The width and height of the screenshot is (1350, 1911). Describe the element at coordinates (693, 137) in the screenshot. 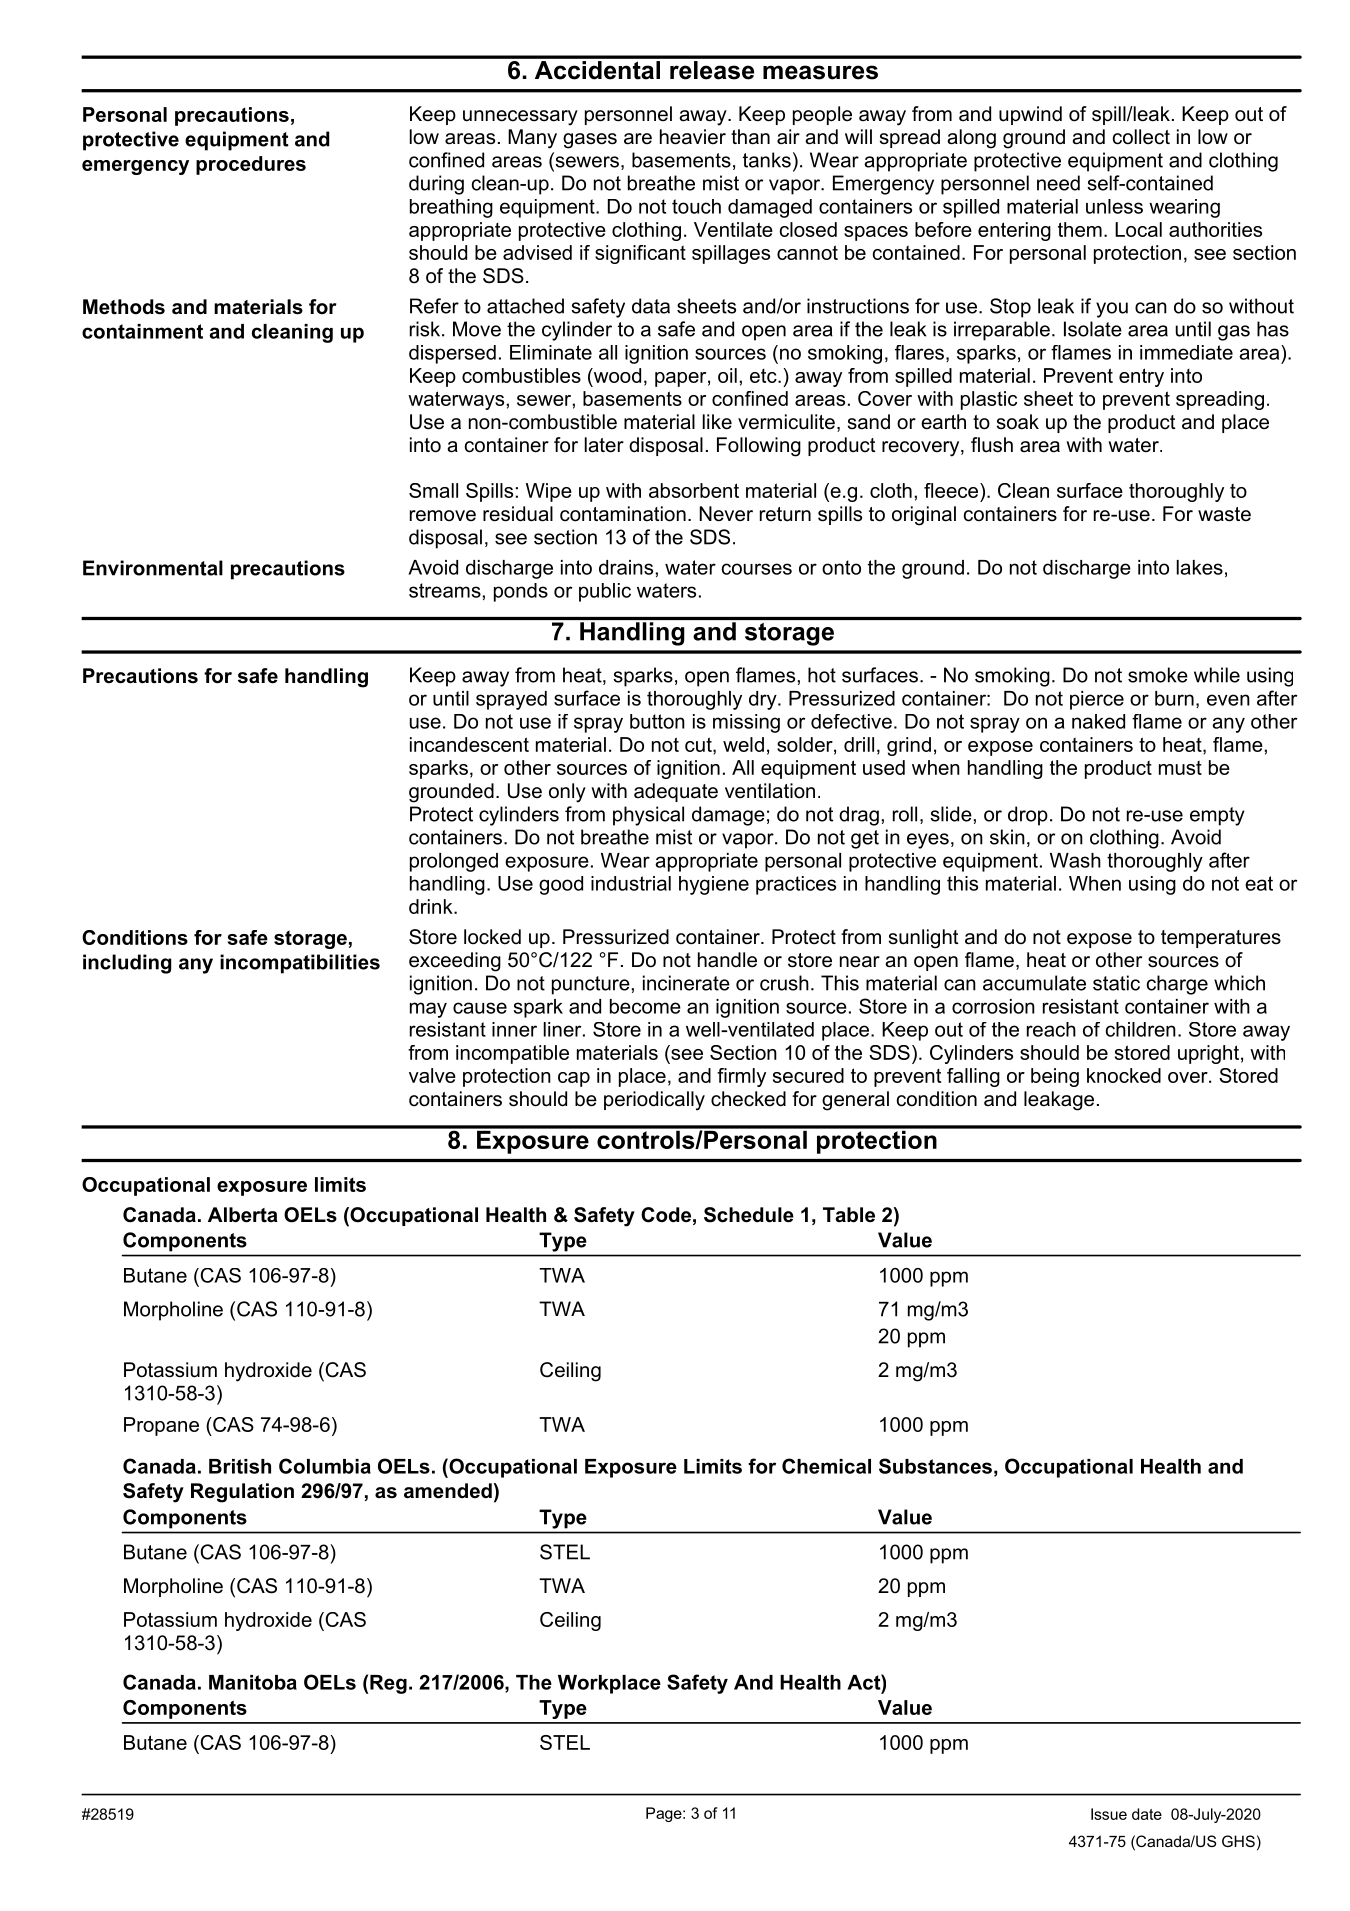

I see `heavier` at that location.
